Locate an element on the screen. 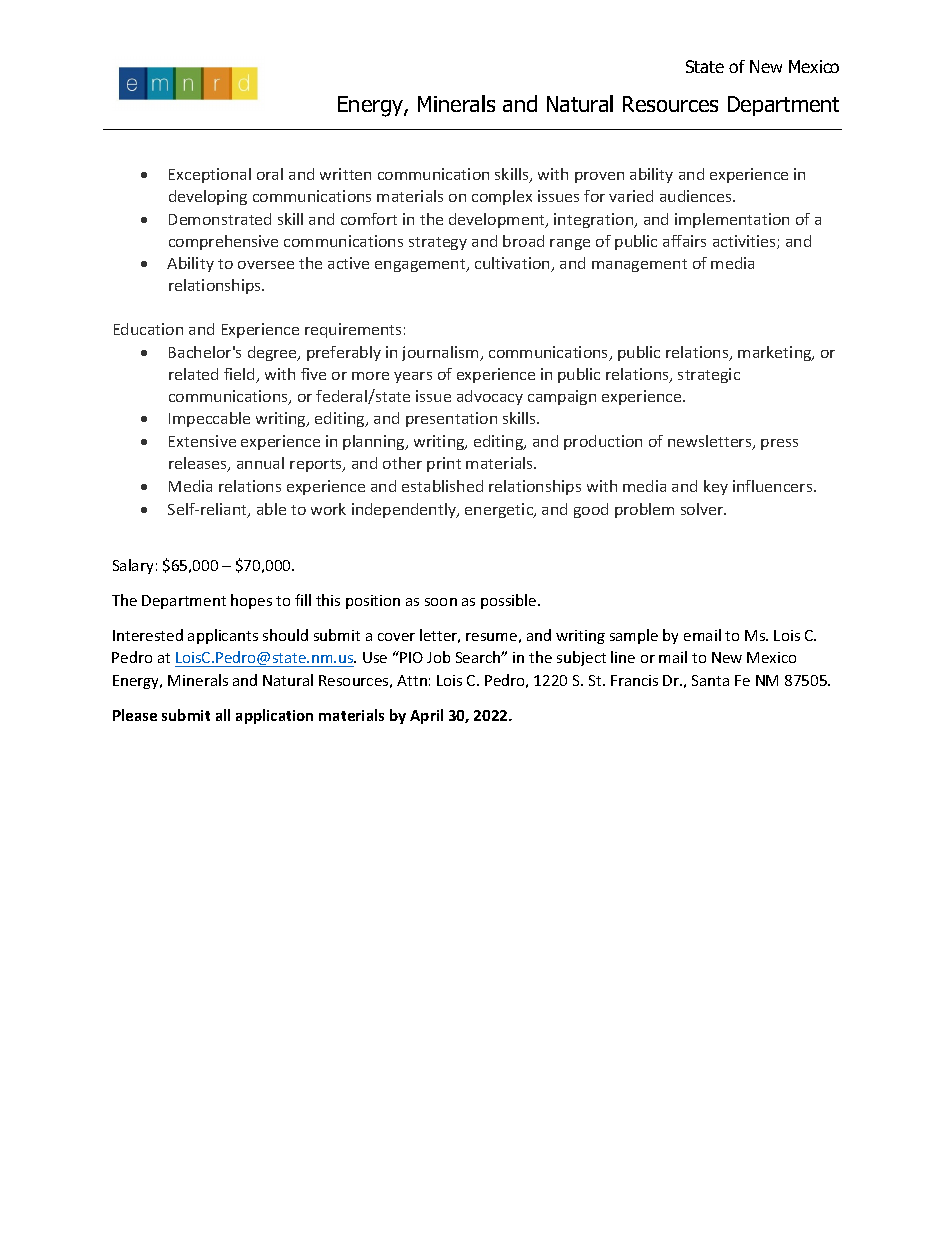 This screenshot has height=1233, width=952. strategic is located at coordinates (709, 375).
